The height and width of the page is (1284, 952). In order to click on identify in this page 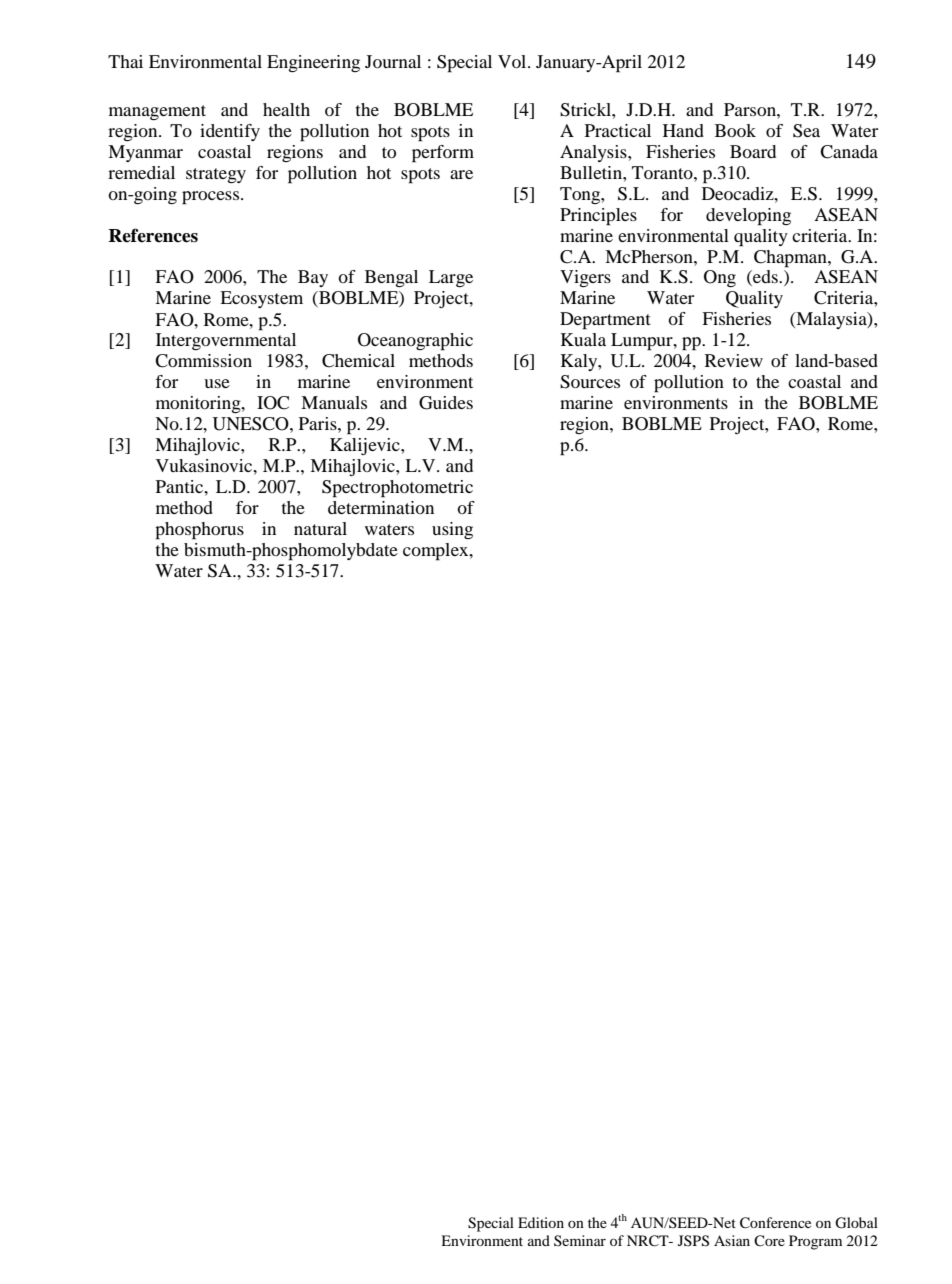, I will do `click(230, 132)`.
